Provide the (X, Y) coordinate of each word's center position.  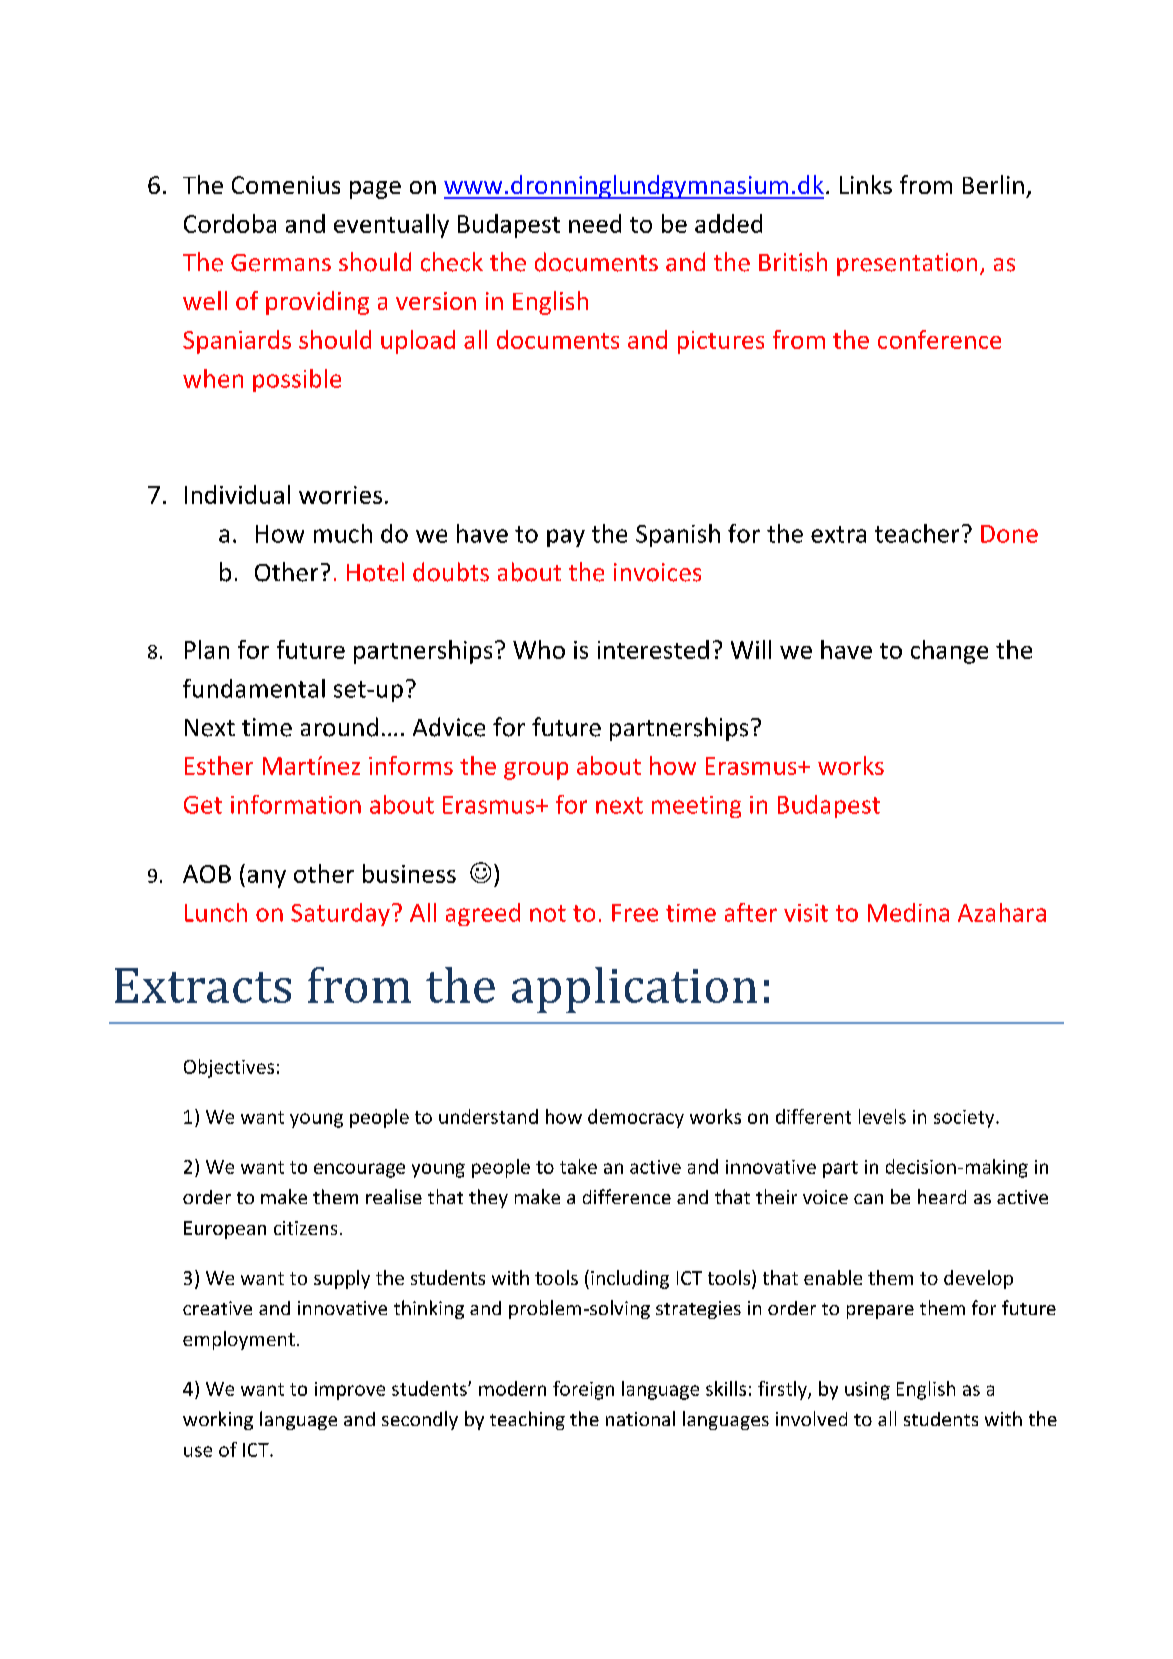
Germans (281, 263)
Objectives (229, 1068)
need (595, 223)
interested (653, 649)
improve (350, 1391)
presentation (907, 264)
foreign (583, 1390)
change (949, 652)
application (634, 990)
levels (882, 1116)
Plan (207, 649)
